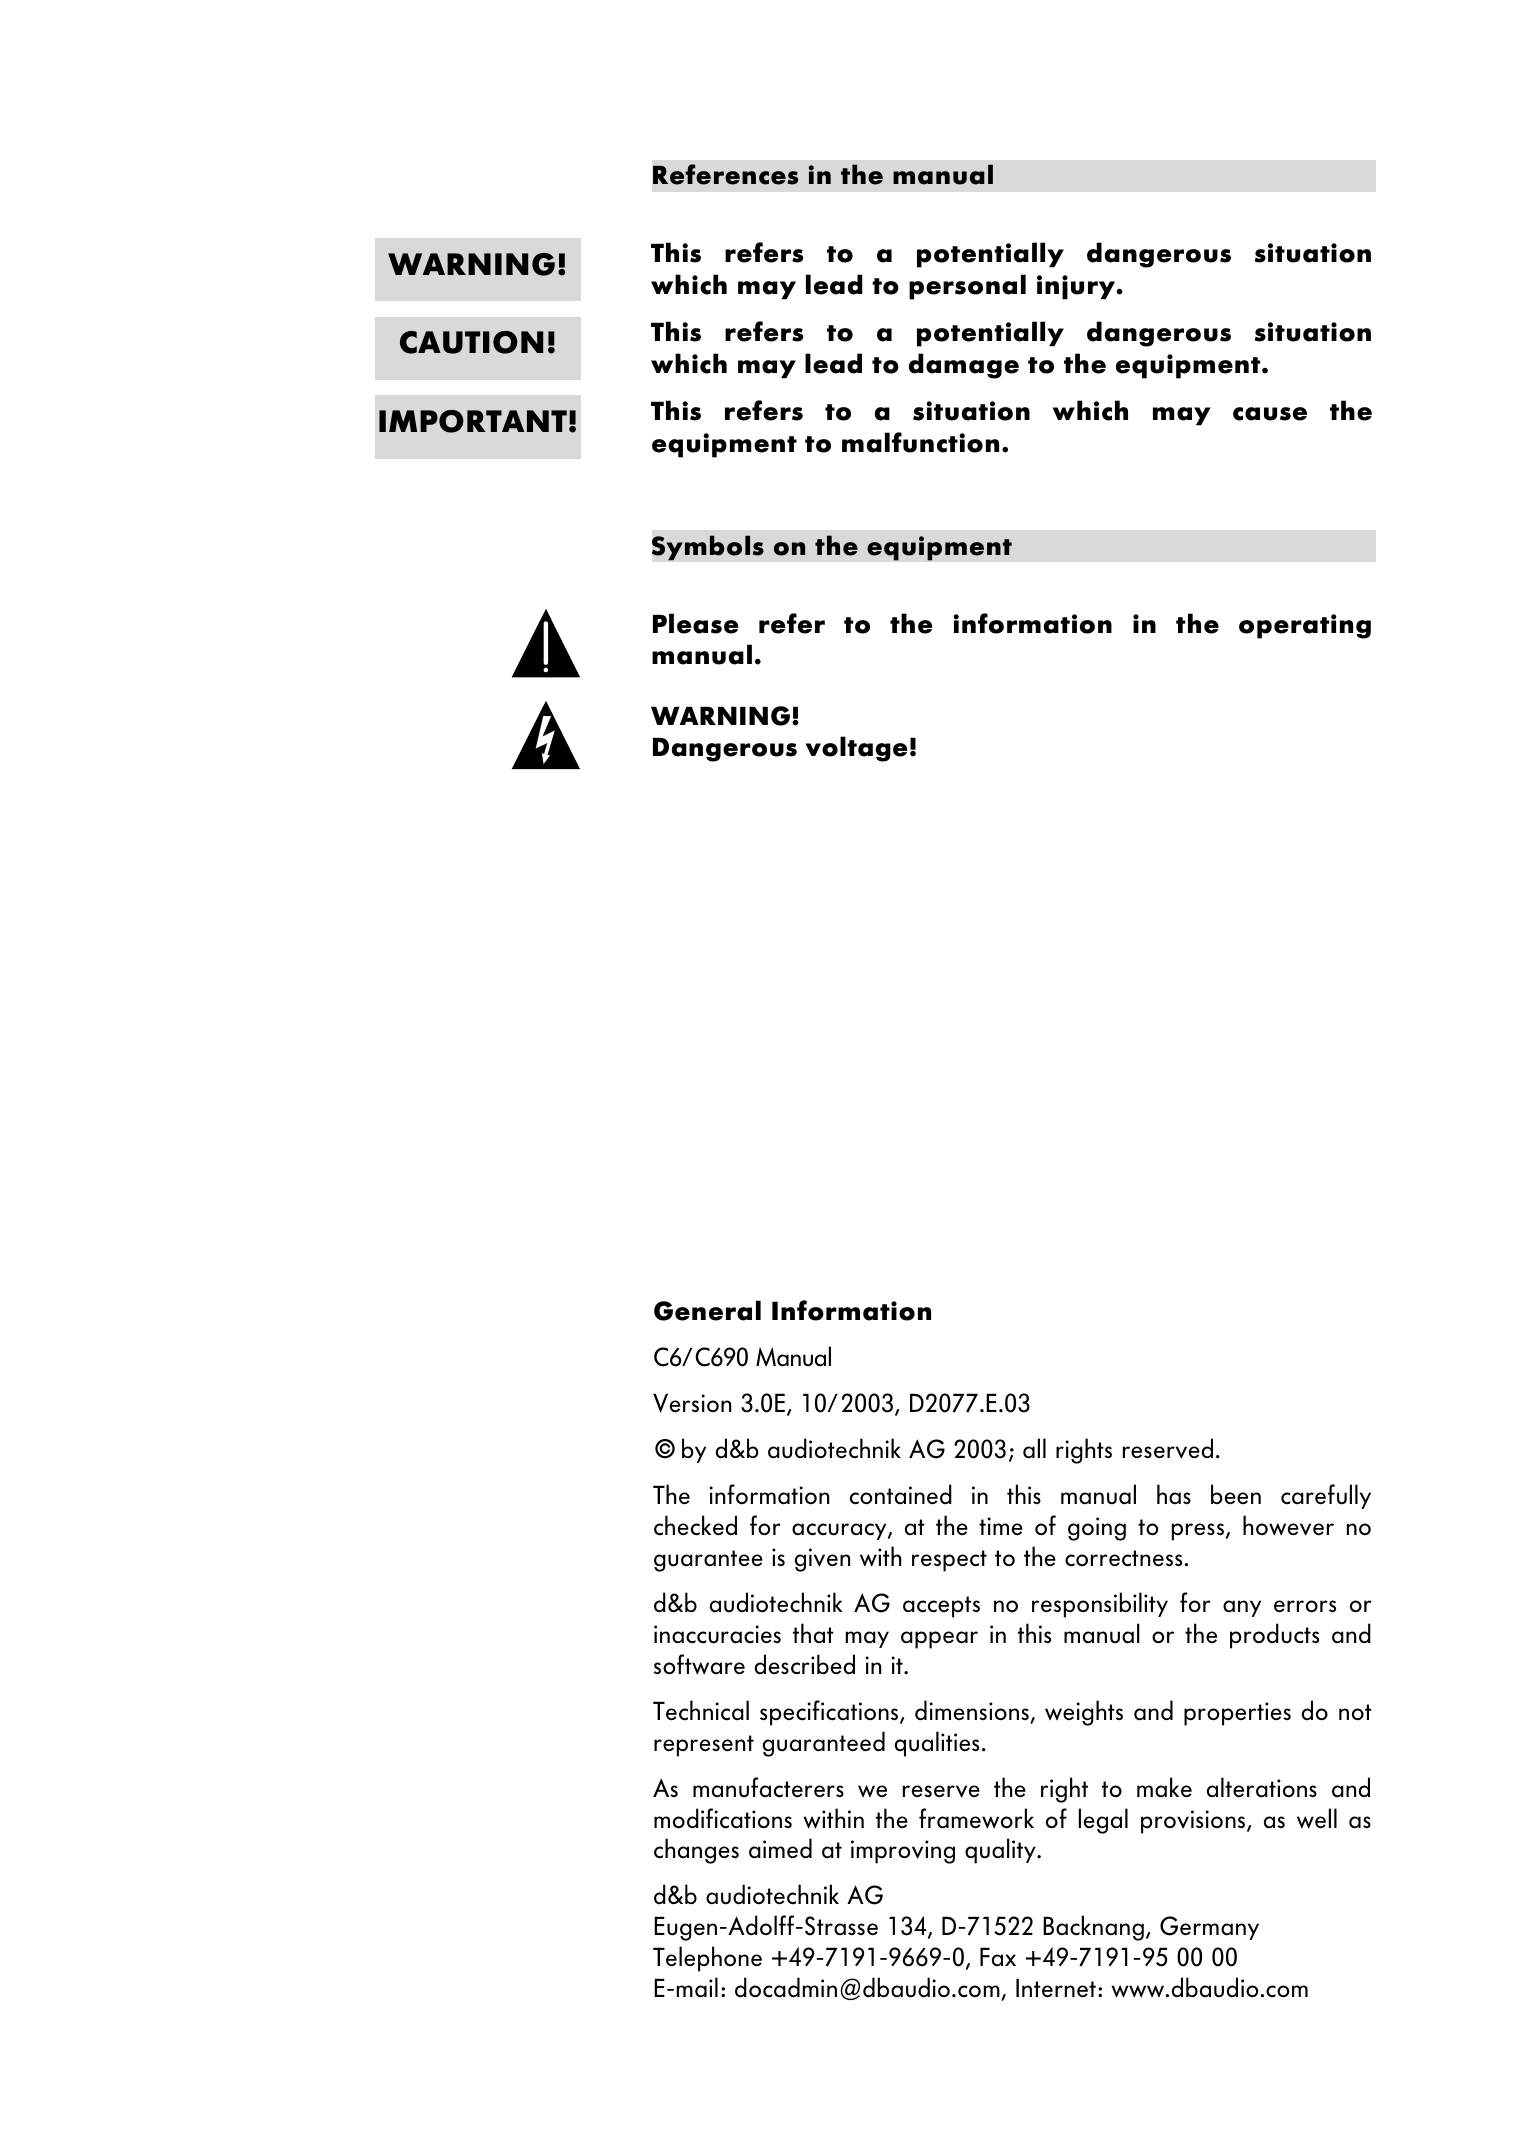 The image size is (1520, 2151). What do you see at coordinates (857, 749) in the screenshot?
I see `voltage` at bounding box center [857, 749].
